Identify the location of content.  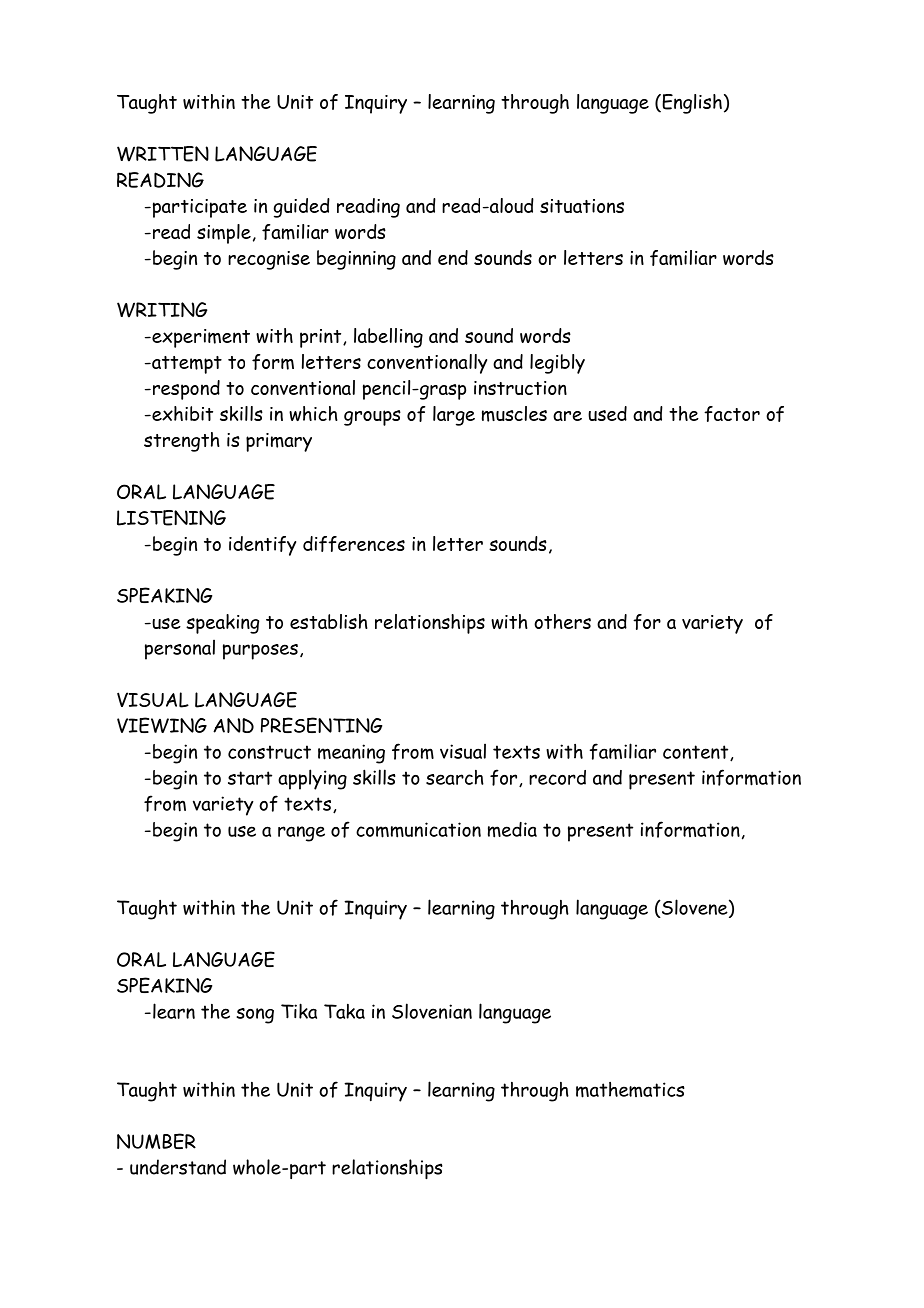
(697, 753).
